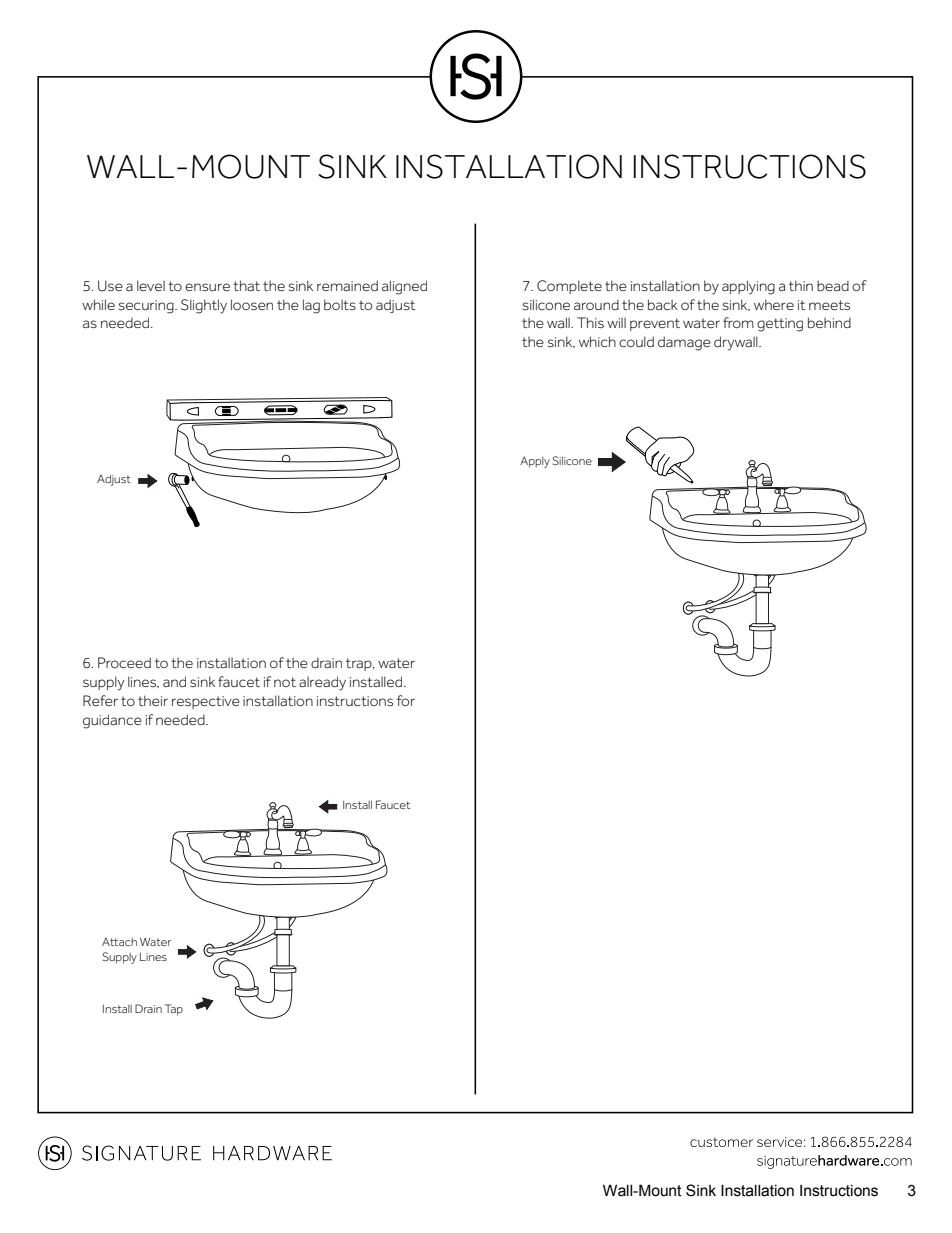  I want to click on trap, so click(360, 664).
